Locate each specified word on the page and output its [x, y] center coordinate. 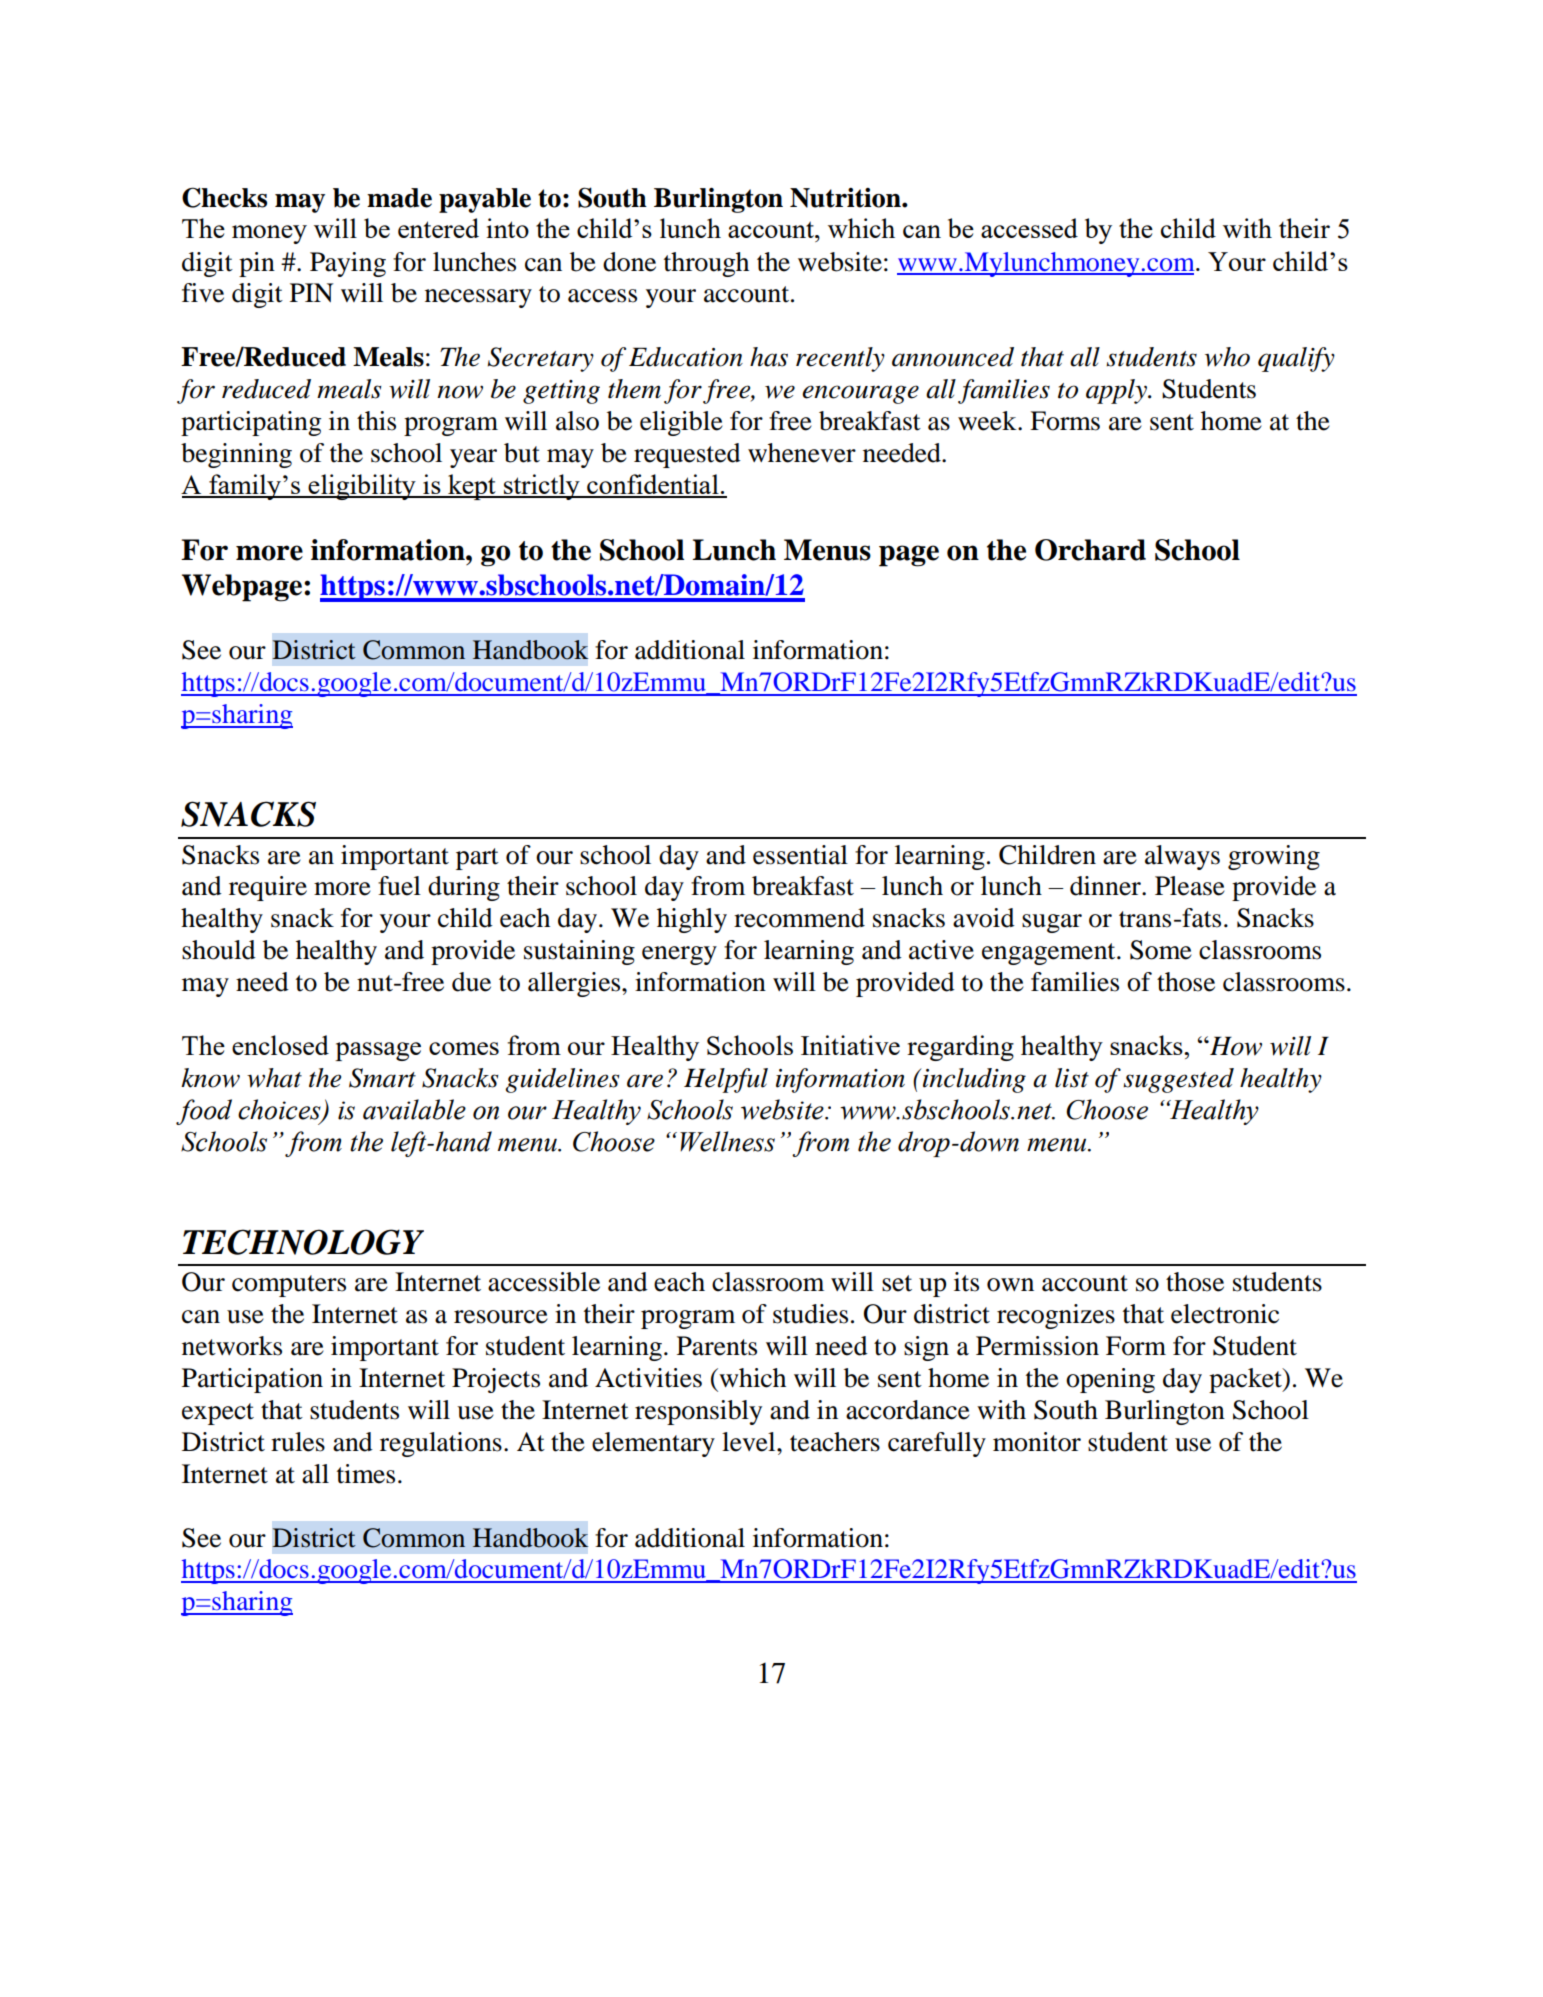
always [1182, 857]
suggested [1178, 1080]
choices [280, 1110]
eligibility [362, 487]
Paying [348, 264]
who [1227, 357]
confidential [653, 485]
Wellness [727, 1141]
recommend [799, 918]
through [706, 264]
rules [298, 1442]
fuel [399, 886]
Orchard [1090, 550]
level [750, 1442]
